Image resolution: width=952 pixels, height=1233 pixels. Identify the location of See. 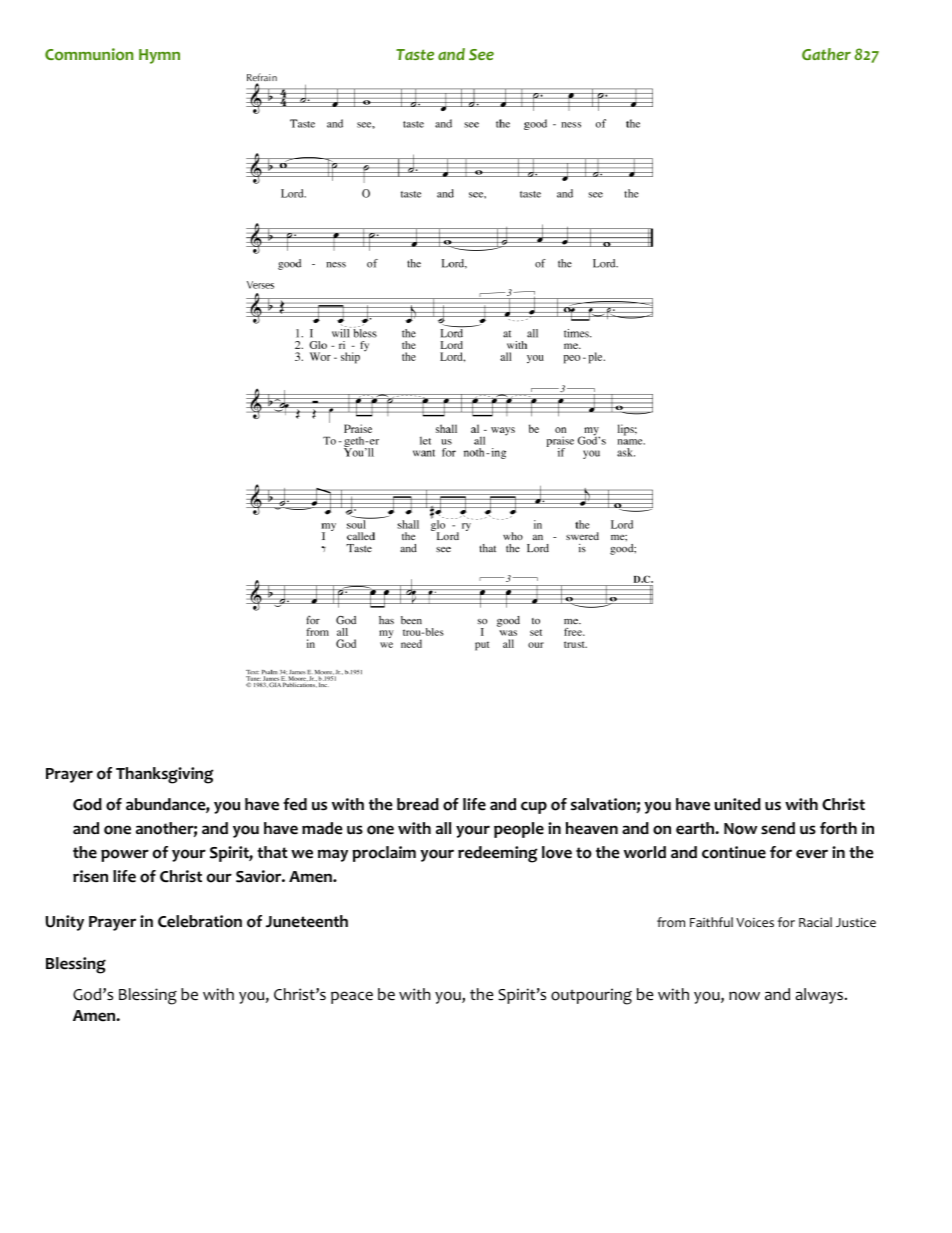
(481, 55).
